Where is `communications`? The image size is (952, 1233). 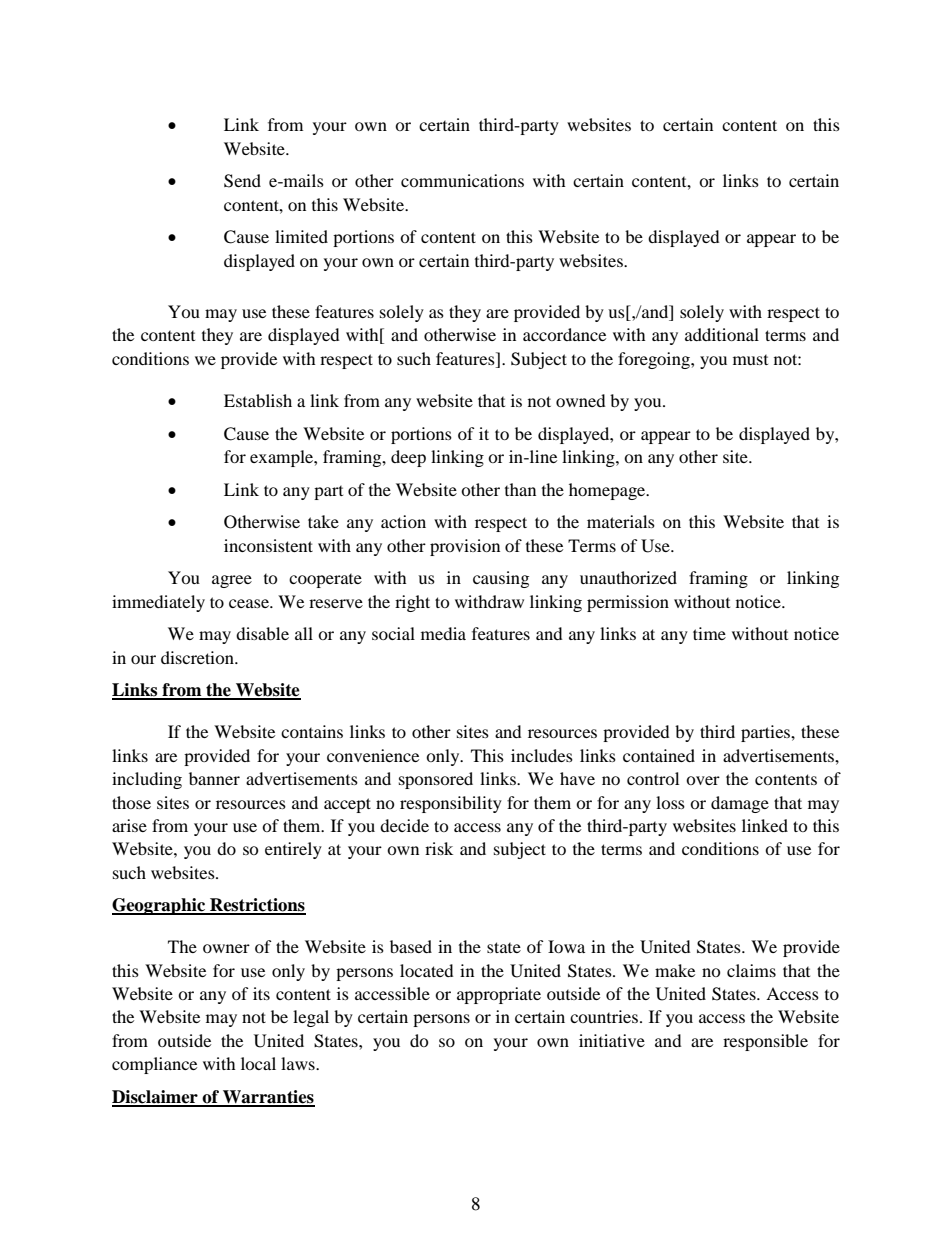
communications is located at coordinates (462, 180).
